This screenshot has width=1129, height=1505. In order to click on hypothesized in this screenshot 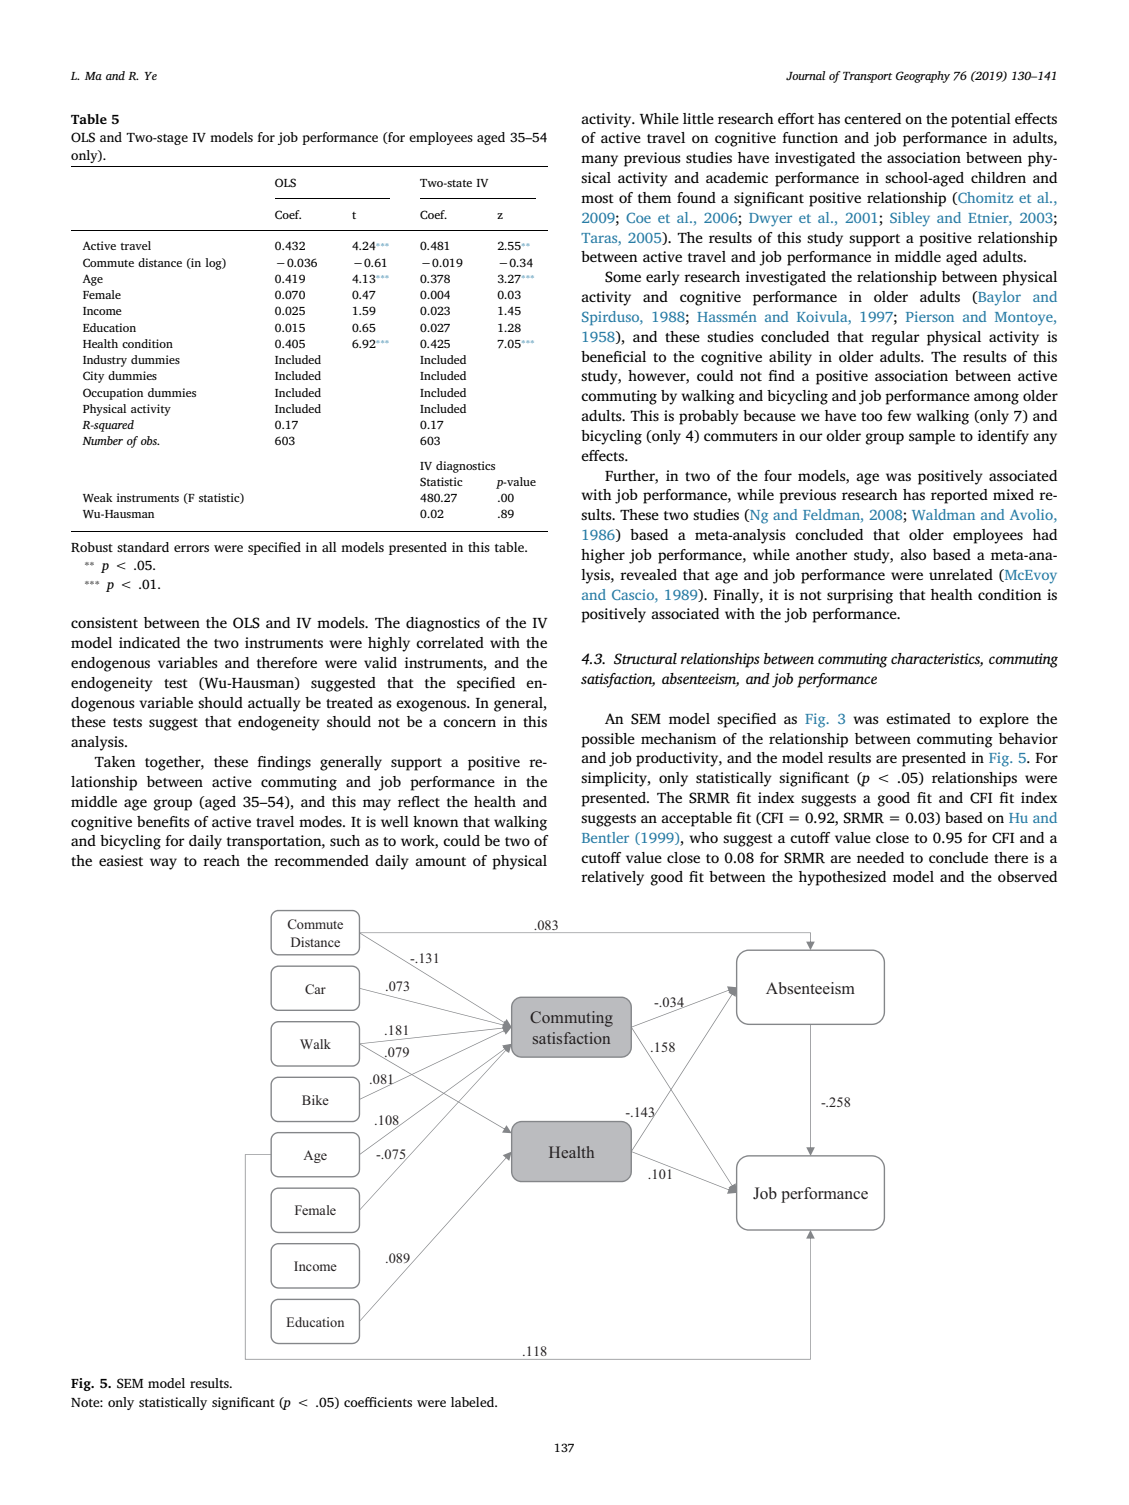, I will do `click(842, 878)`.
